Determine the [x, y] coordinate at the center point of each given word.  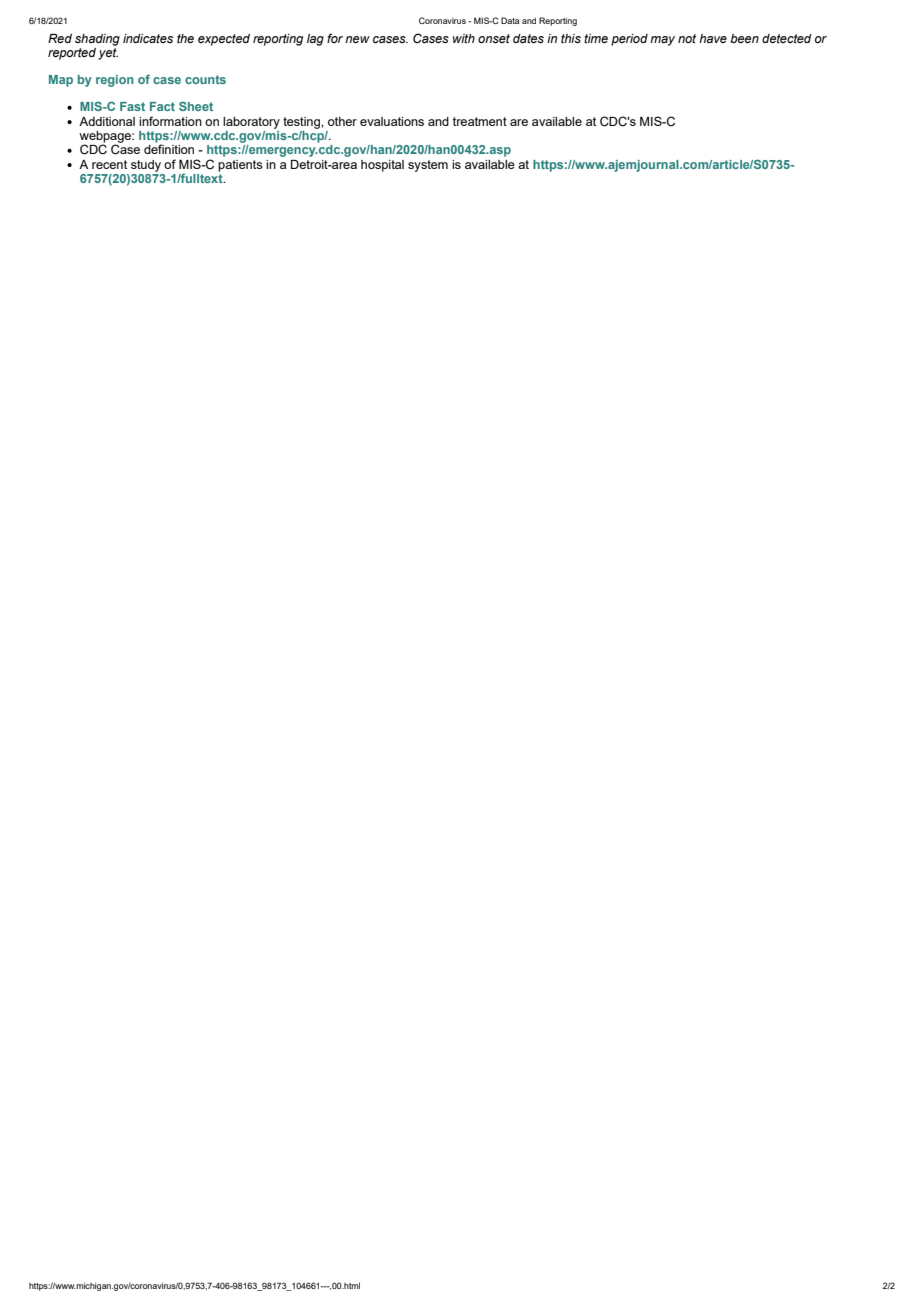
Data [510, 20]
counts [205, 79]
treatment [480, 121]
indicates [148, 38]
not [687, 38]
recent [109, 164]
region [115, 81]
